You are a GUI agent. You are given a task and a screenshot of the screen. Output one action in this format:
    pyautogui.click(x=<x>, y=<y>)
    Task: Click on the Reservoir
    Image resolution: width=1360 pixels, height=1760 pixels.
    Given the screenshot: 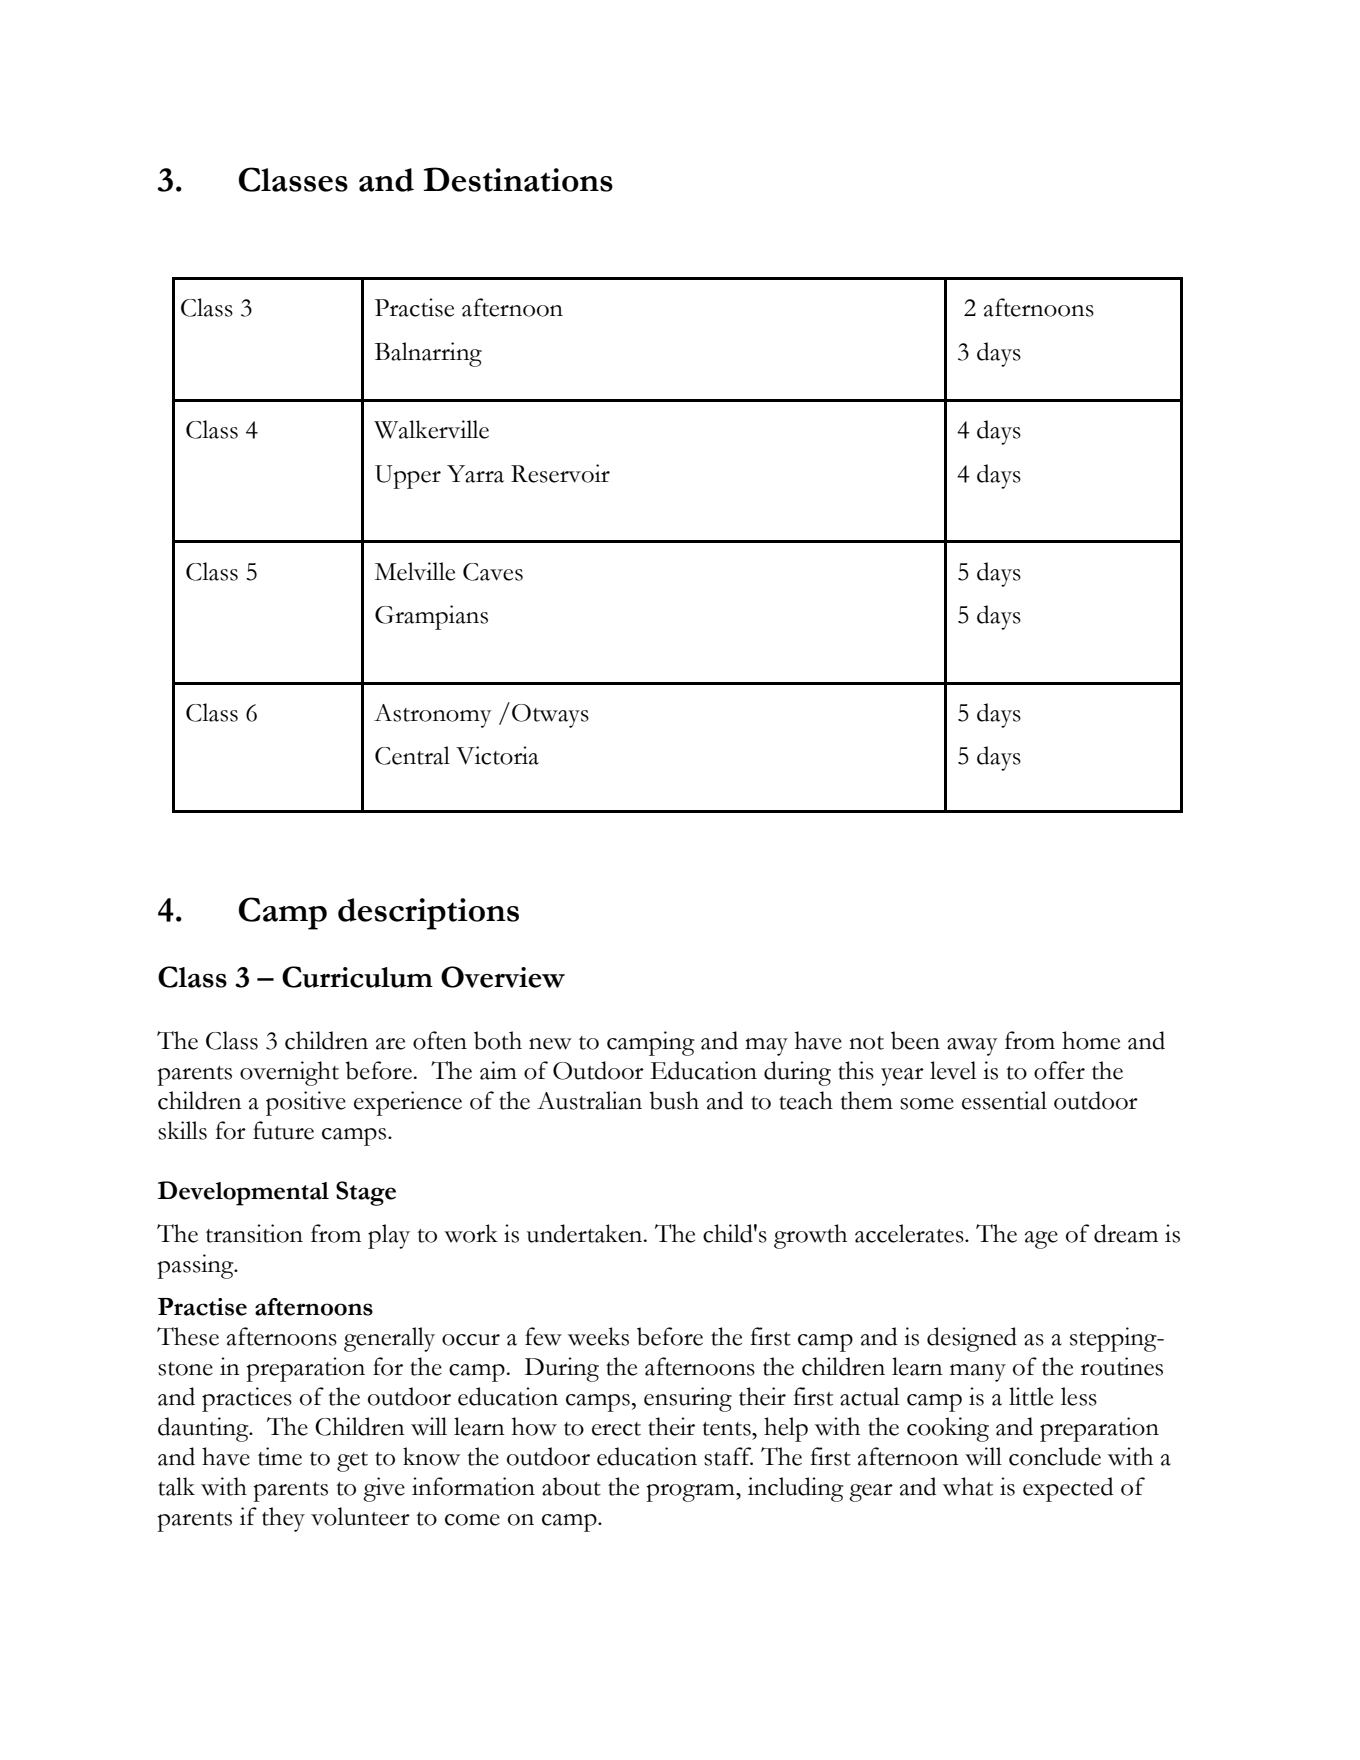 What is the action you would take?
    pyautogui.click(x=560, y=473)
